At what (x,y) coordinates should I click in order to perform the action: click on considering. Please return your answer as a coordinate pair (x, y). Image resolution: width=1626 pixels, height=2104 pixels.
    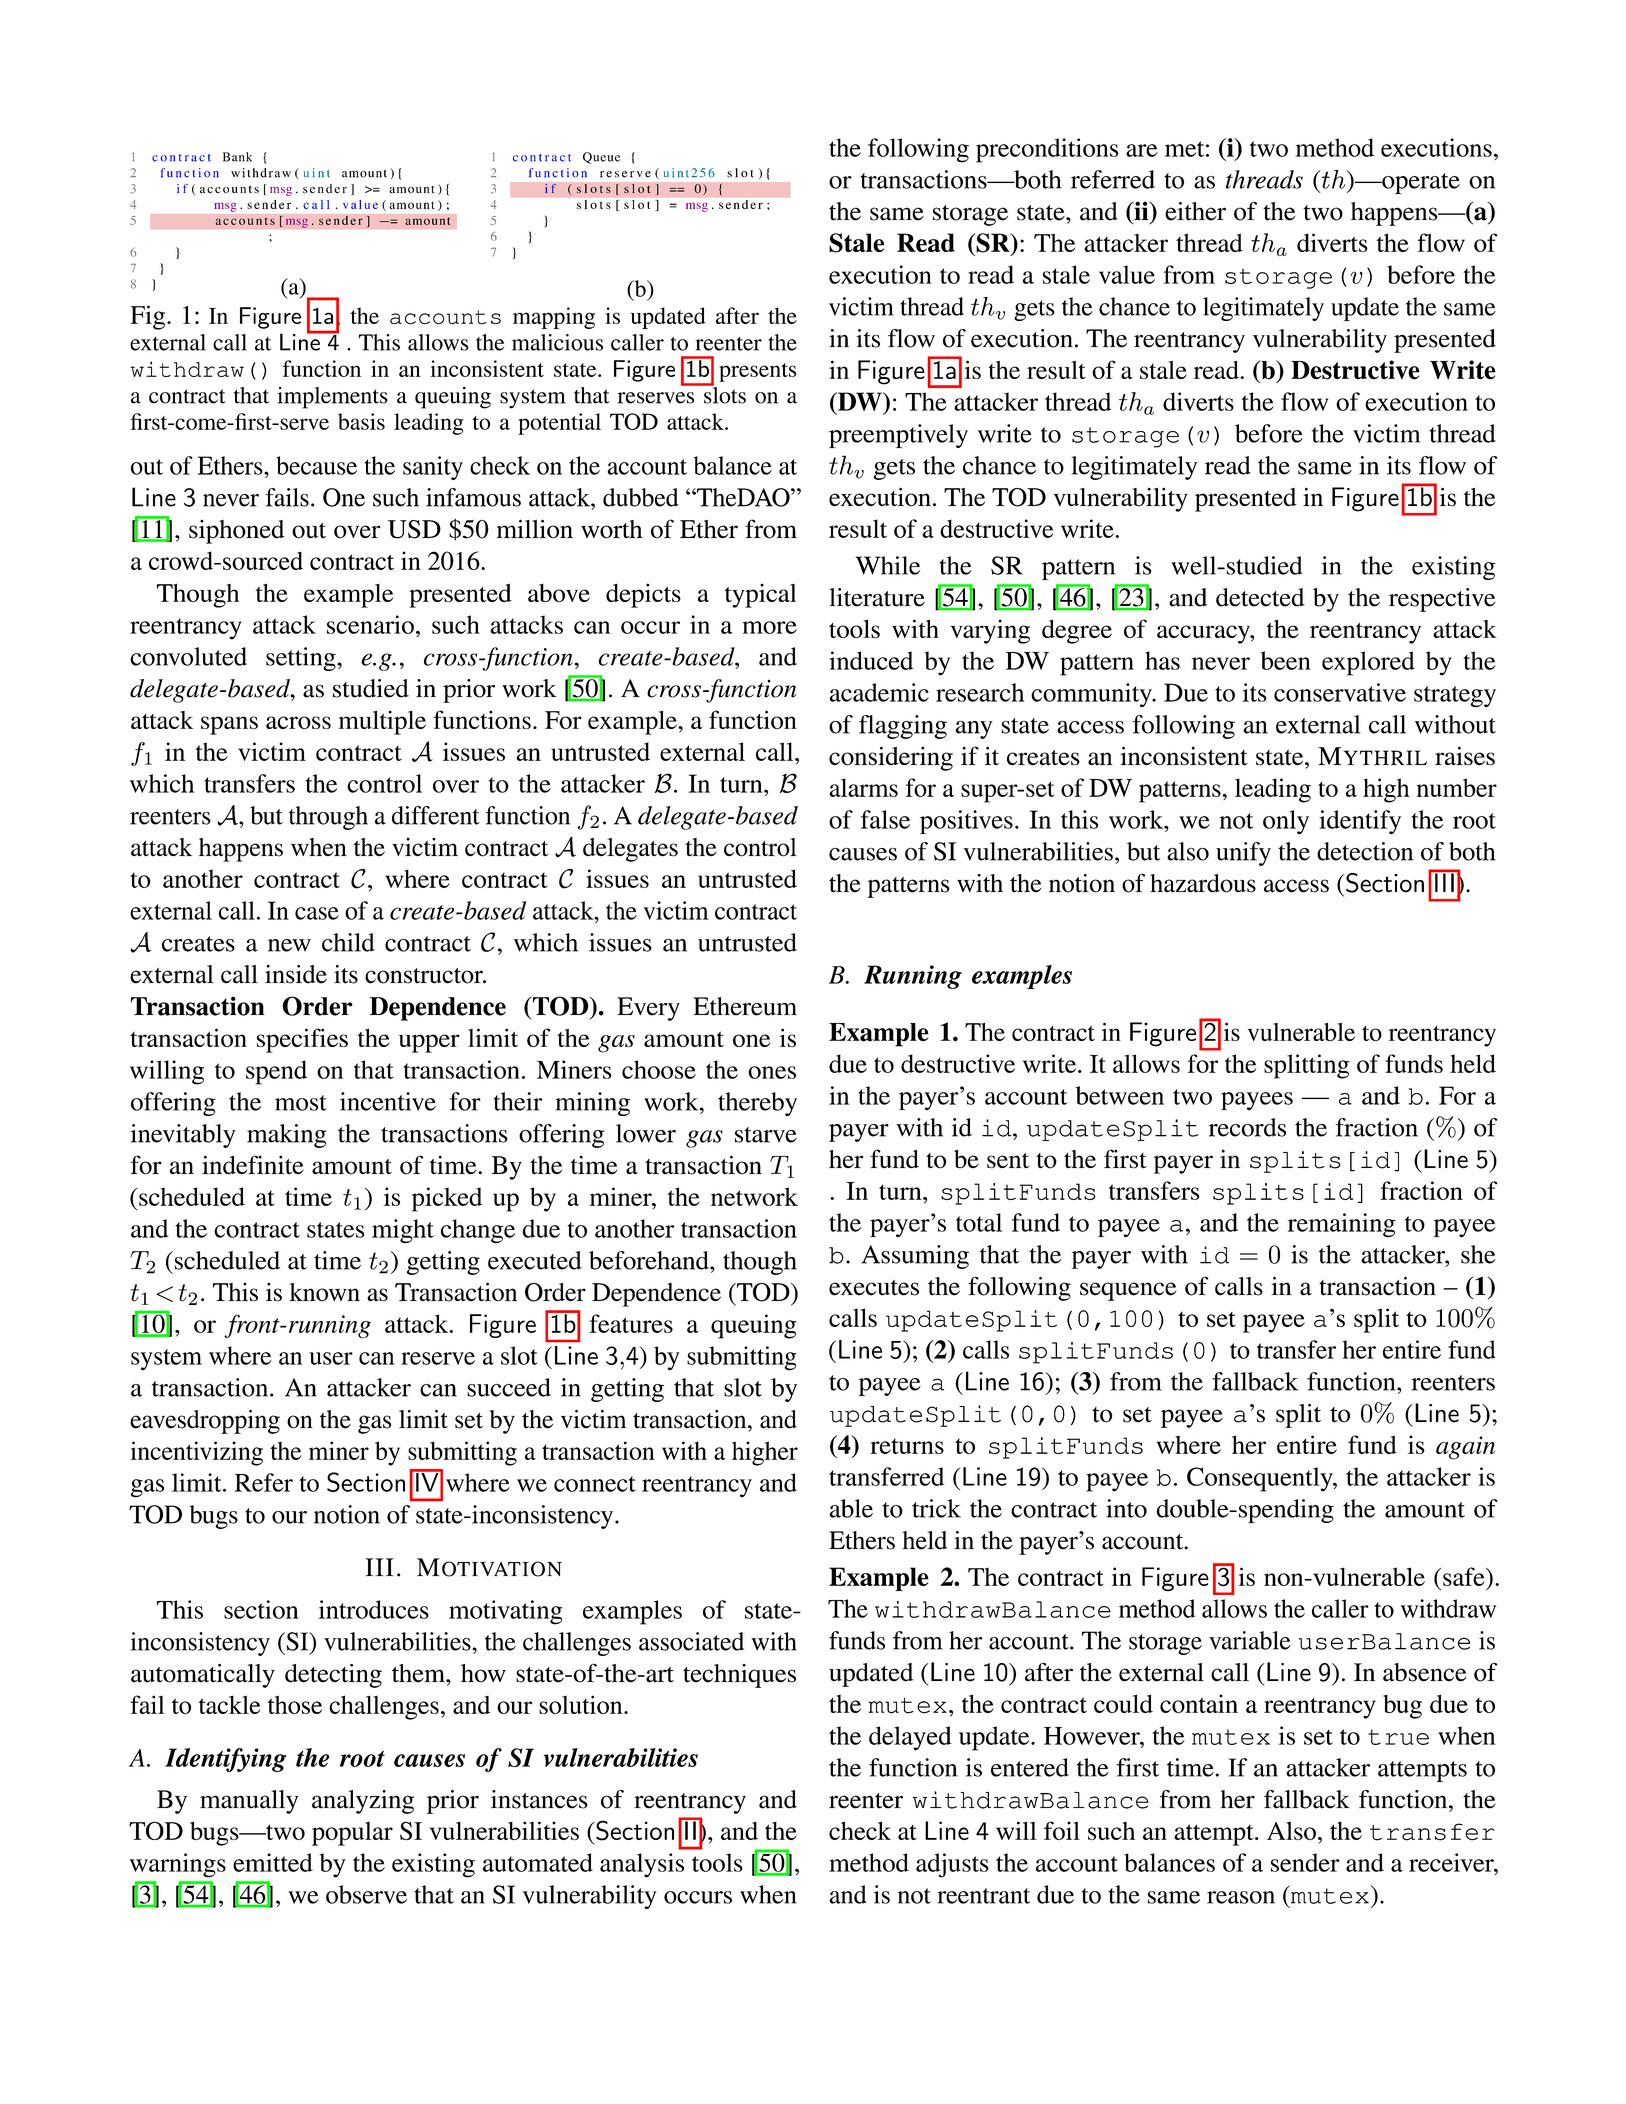
    Looking at the image, I should click on (891, 758).
